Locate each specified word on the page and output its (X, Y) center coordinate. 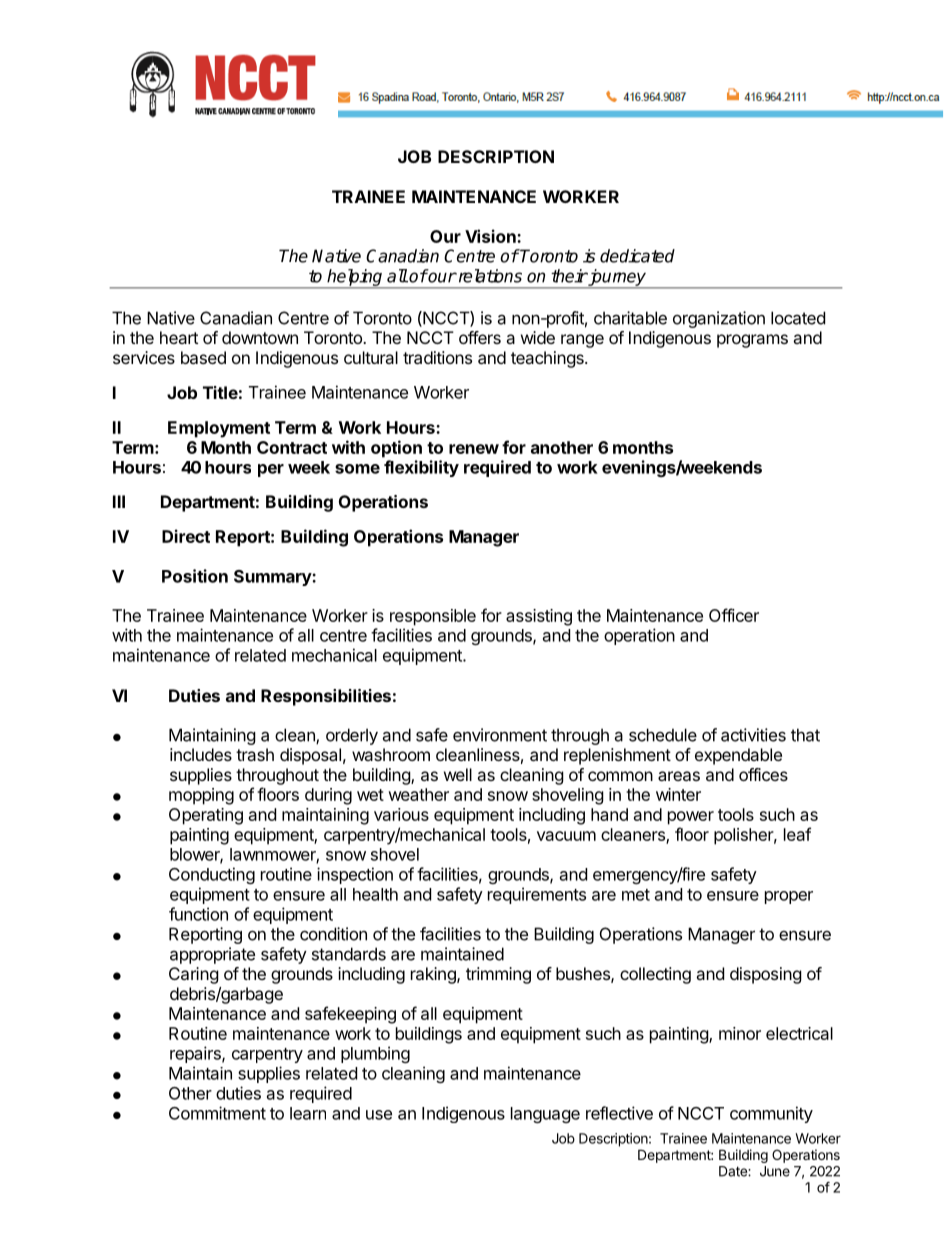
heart (179, 337)
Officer (734, 615)
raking (434, 975)
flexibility (421, 468)
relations (489, 276)
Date (734, 1171)
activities (753, 735)
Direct (186, 536)
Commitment (217, 1113)
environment (500, 735)
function (198, 914)
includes (201, 754)
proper (789, 897)
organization (719, 319)
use (379, 1115)
